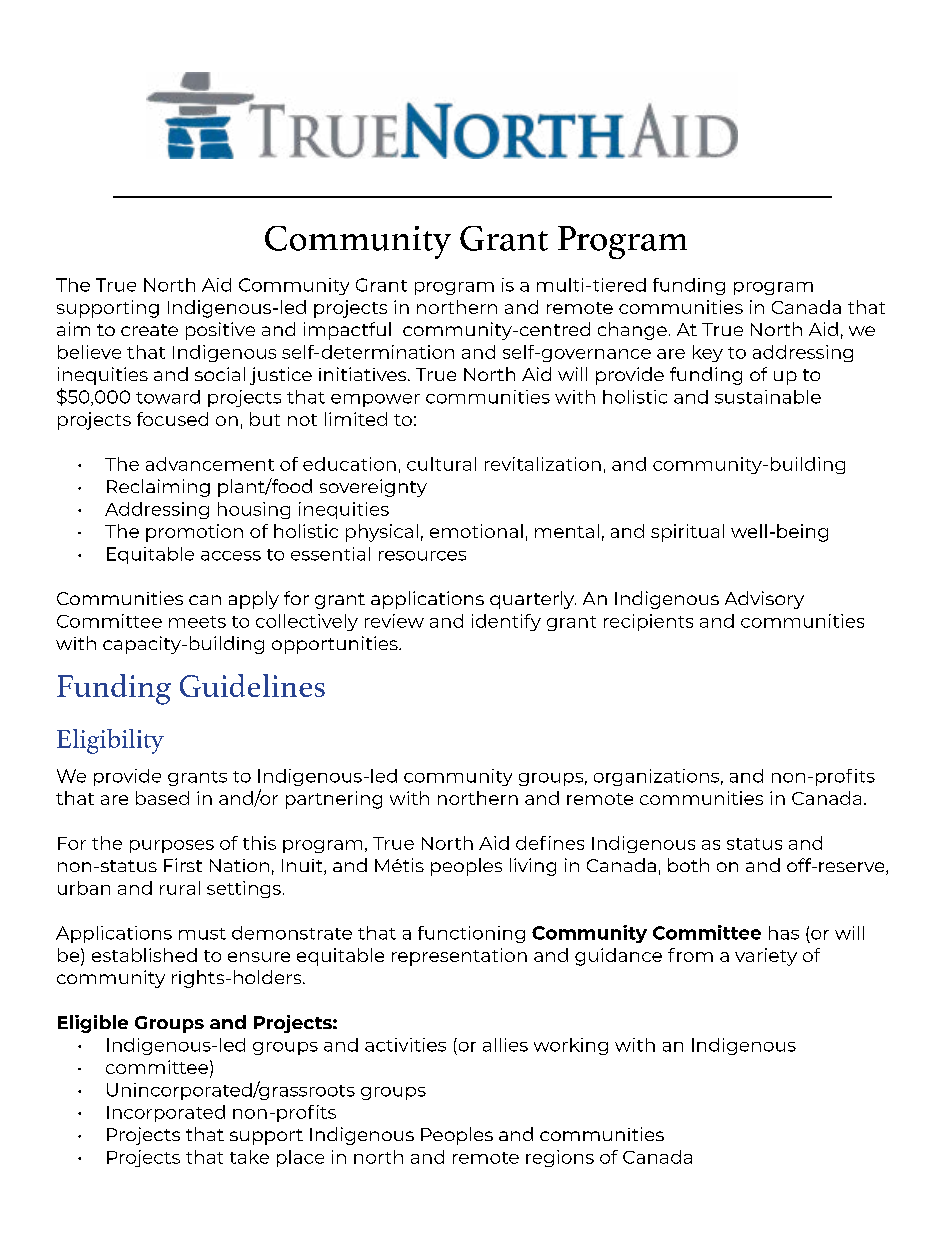 The image size is (952, 1233). Describe the element at coordinates (110, 741) in the screenshot. I see `Eligibility` at that location.
